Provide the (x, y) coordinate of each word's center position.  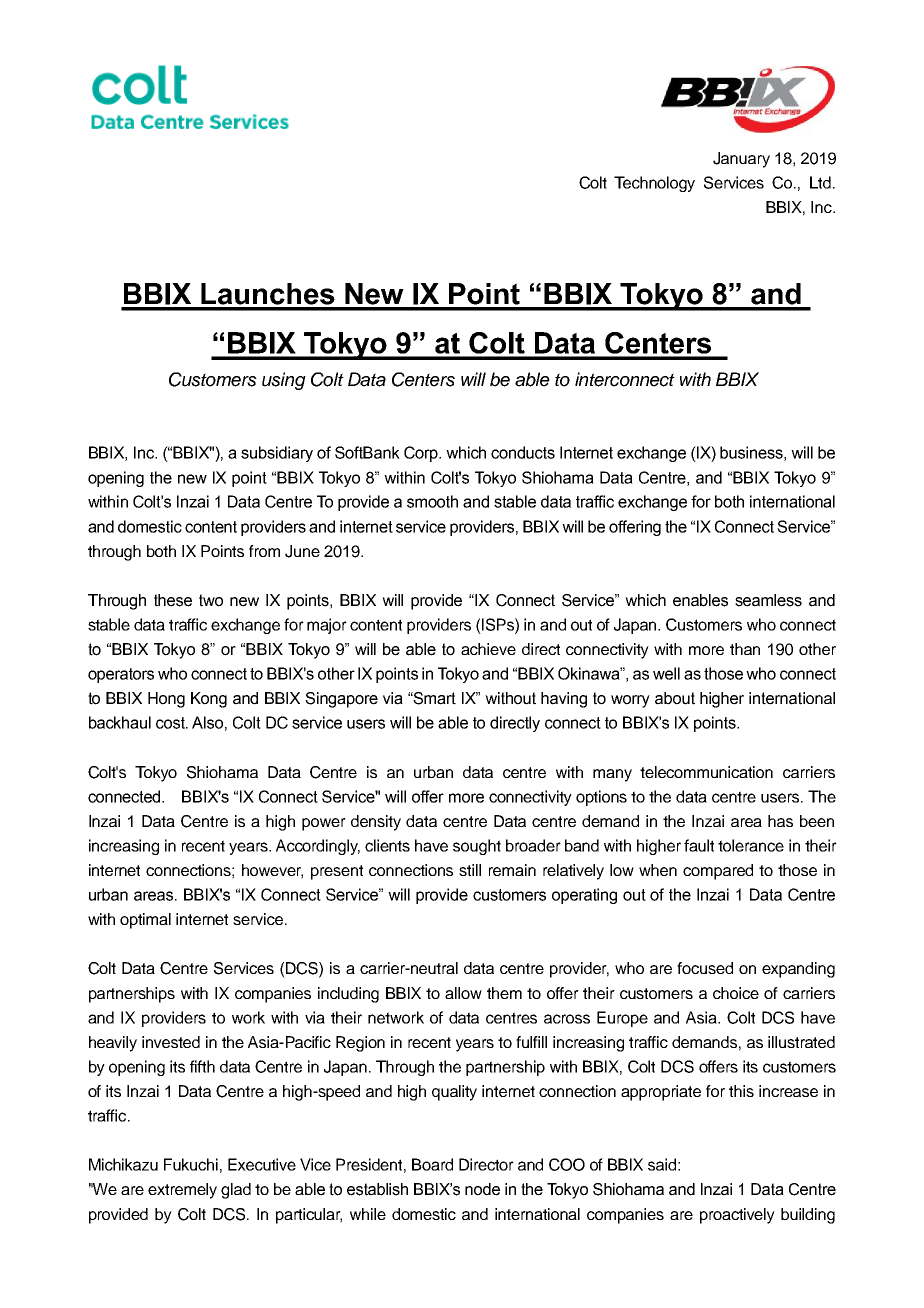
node (482, 1189)
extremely (182, 1191)
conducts (523, 452)
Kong (209, 700)
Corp (422, 454)
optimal (145, 921)
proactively (737, 1216)
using (284, 381)
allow (463, 993)
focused (705, 968)
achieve (488, 649)
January (741, 160)
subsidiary (277, 454)
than (745, 649)
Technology (654, 184)
